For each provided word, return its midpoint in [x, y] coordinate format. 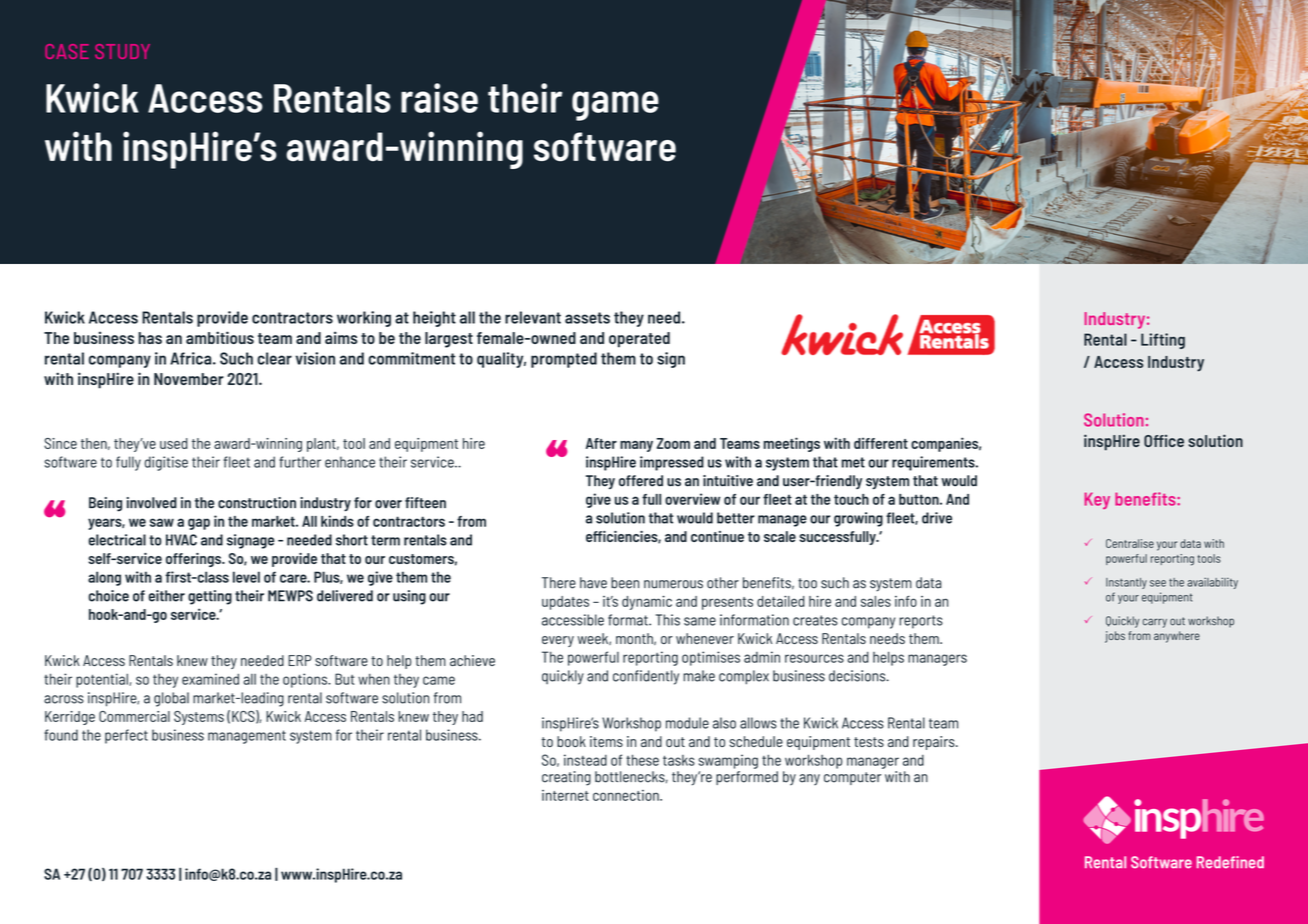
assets [587, 318]
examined [210, 679]
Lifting [1163, 341]
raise [439, 98]
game [615, 106]
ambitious [220, 337]
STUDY [122, 51]
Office [1164, 441]
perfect [126, 736]
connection [627, 795]
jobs [1115, 637]
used [174, 443]
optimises [711, 658]
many [636, 446]
